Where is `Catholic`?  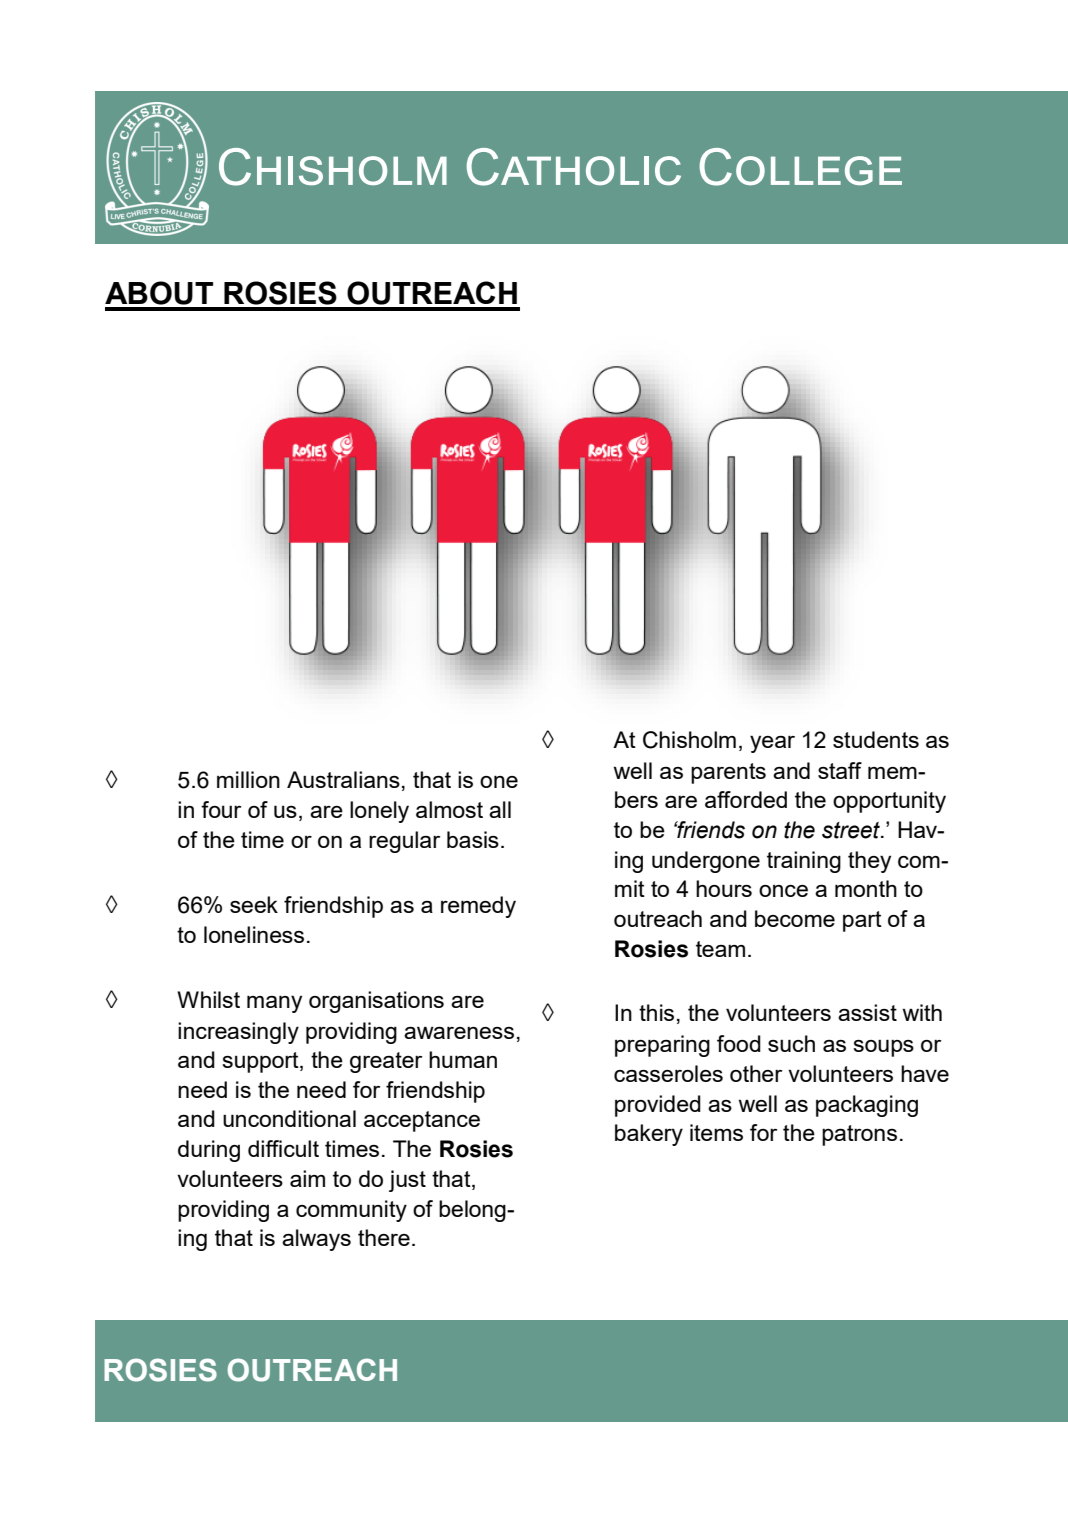
Catholic is located at coordinates (574, 167).
